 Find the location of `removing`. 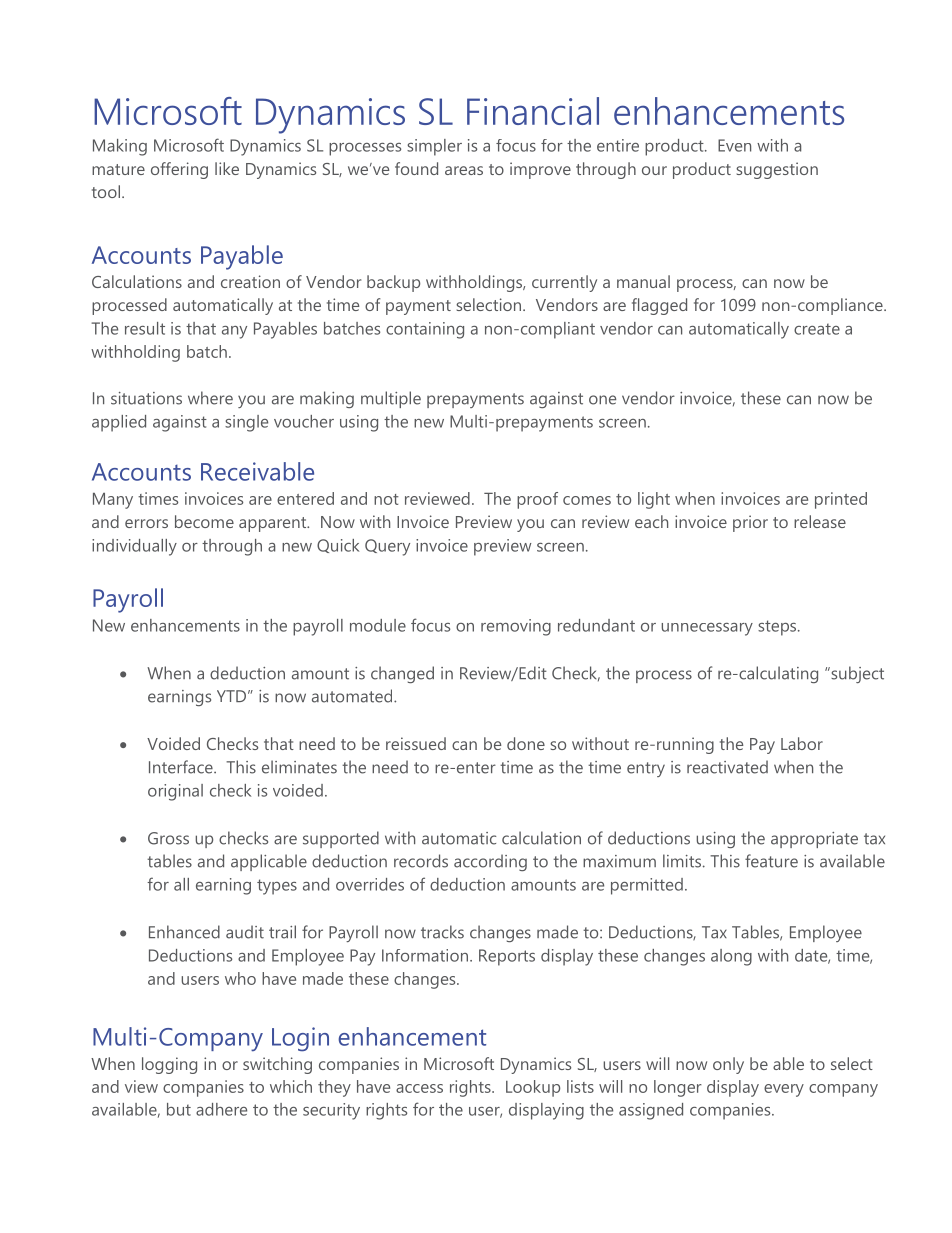

removing is located at coordinates (516, 627).
